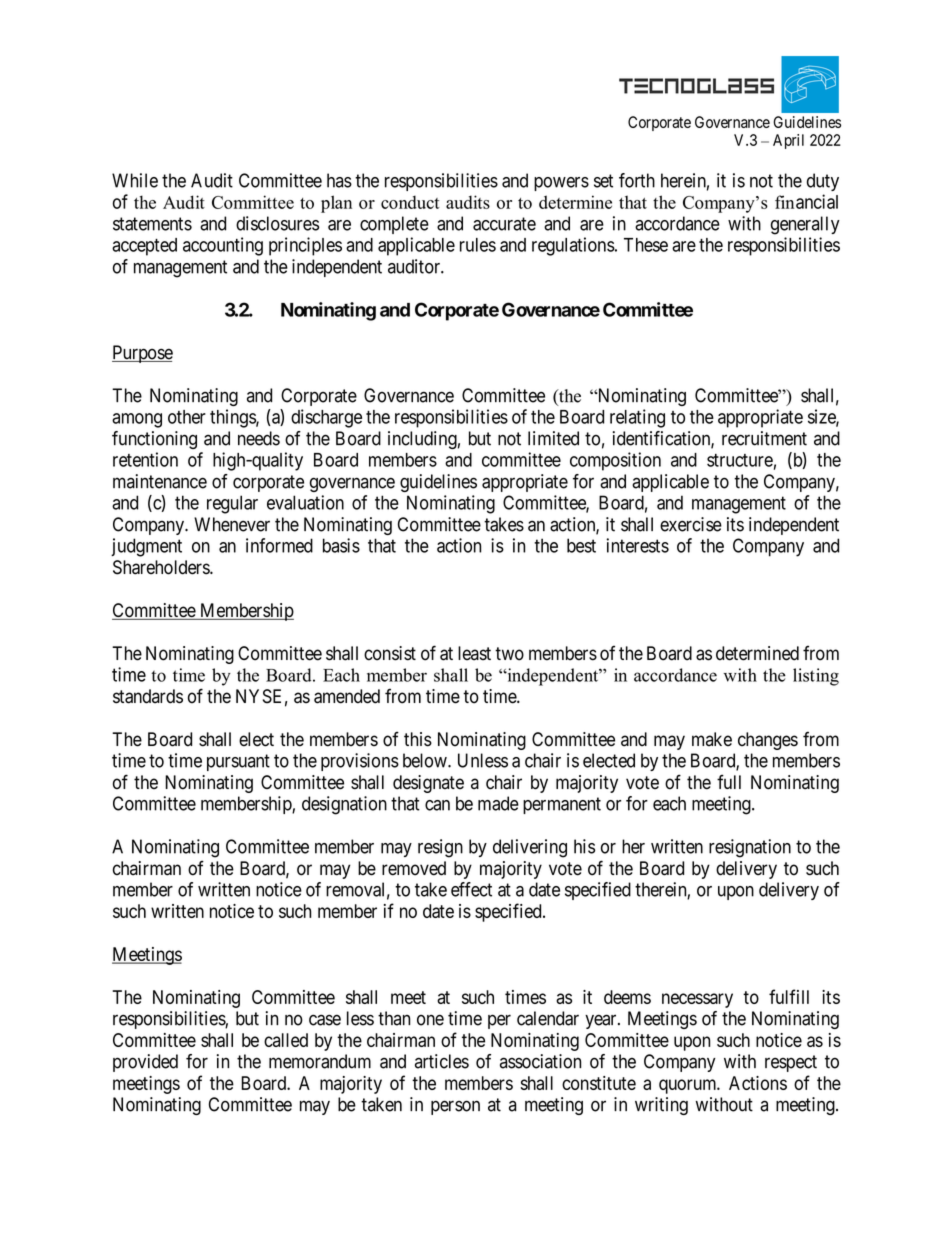 Image resolution: width=952 pixels, height=1233 pixels. What do you see at coordinates (135, 180) in the screenshot?
I see `While` at bounding box center [135, 180].
